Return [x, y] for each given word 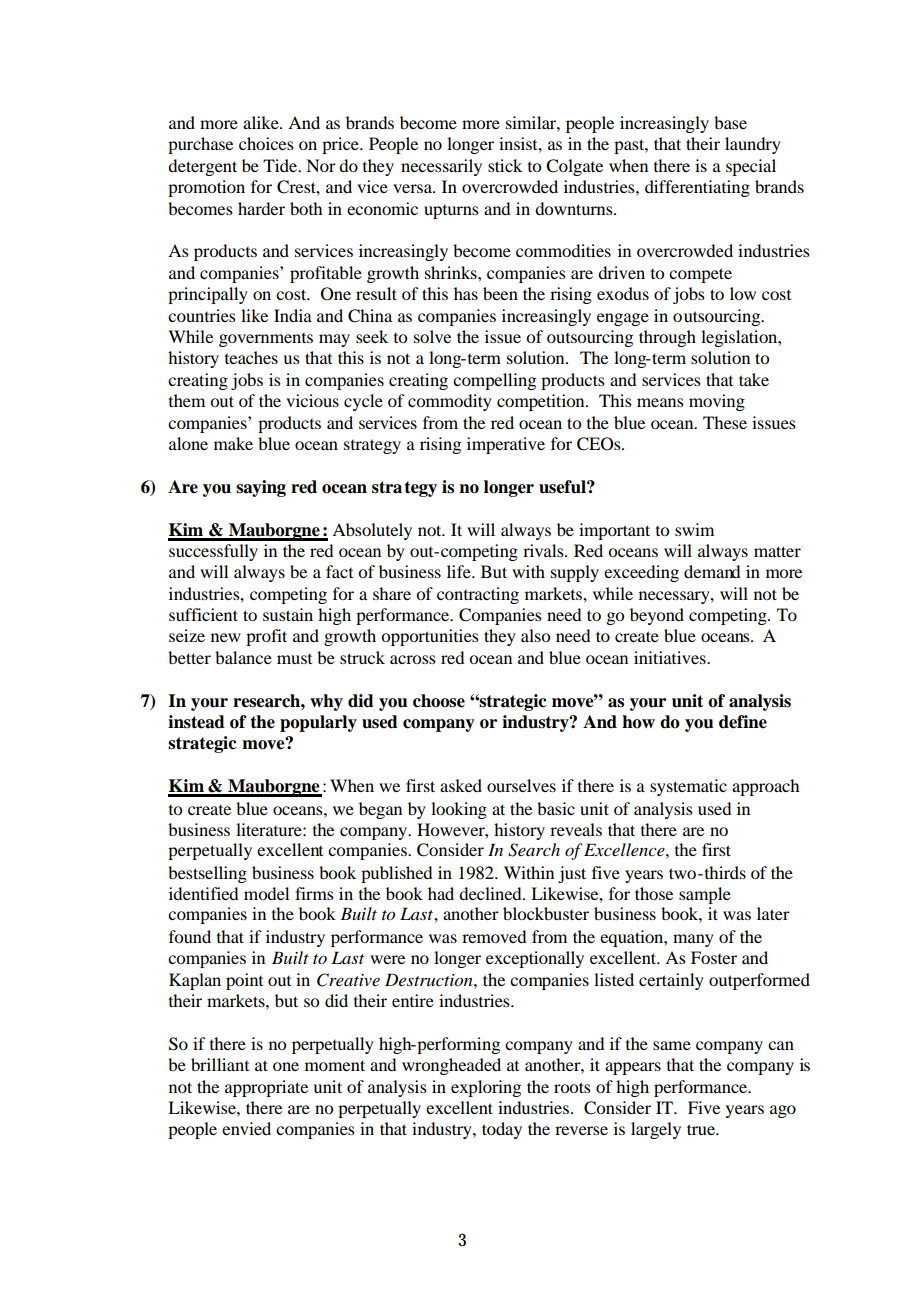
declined [491, 893]
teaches [251, 357]
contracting [478, 595]
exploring [486, 1088]
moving [717, 402]
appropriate [266, 1088]
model [266, 893]
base [730, 122]
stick [505, 165]
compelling [494, 381]
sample [705, 895]
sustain [288, 614]
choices [266, 143]
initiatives [671, 657]
